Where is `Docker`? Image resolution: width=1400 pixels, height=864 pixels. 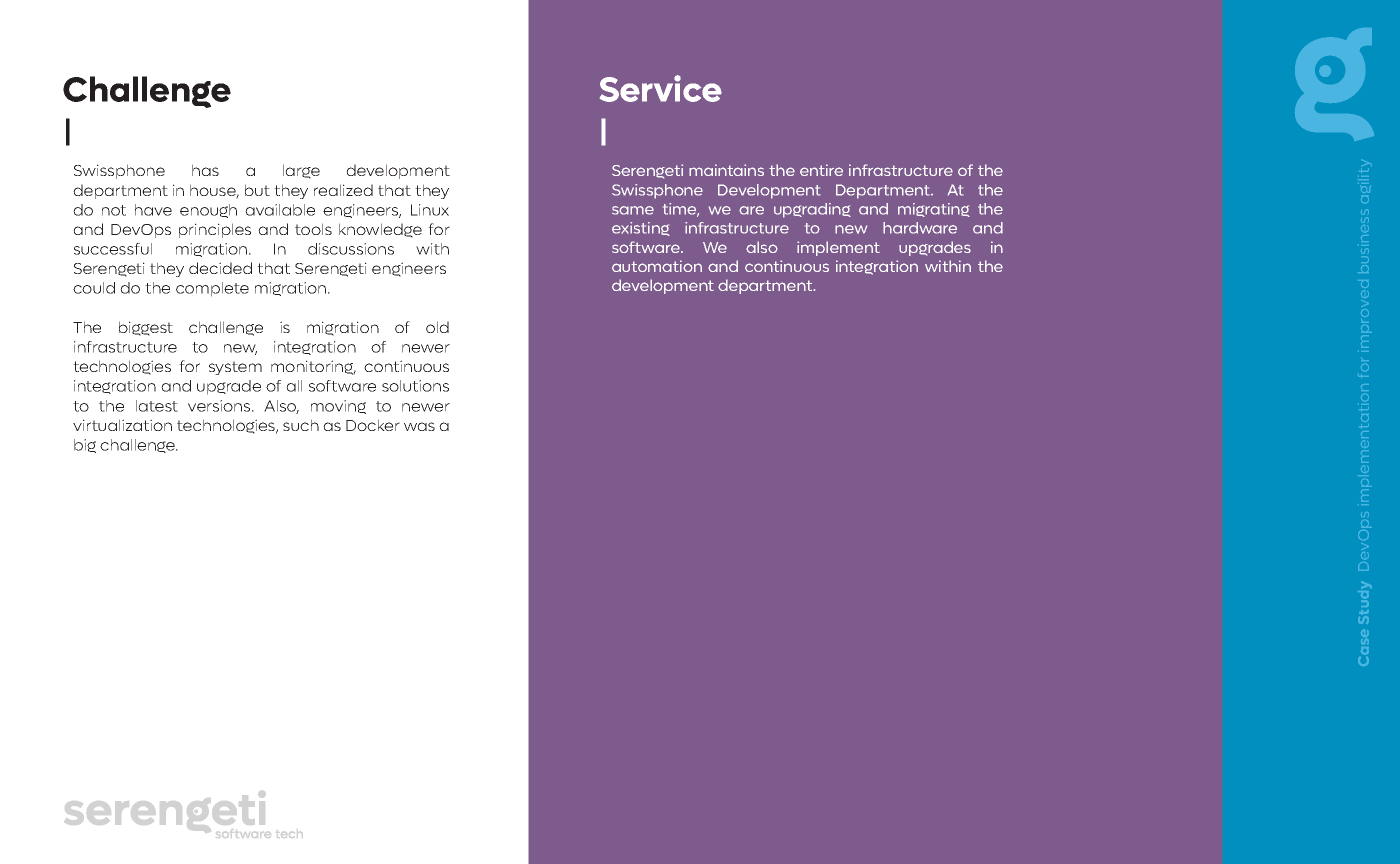
Docker is located at coordinates (373, 425).
